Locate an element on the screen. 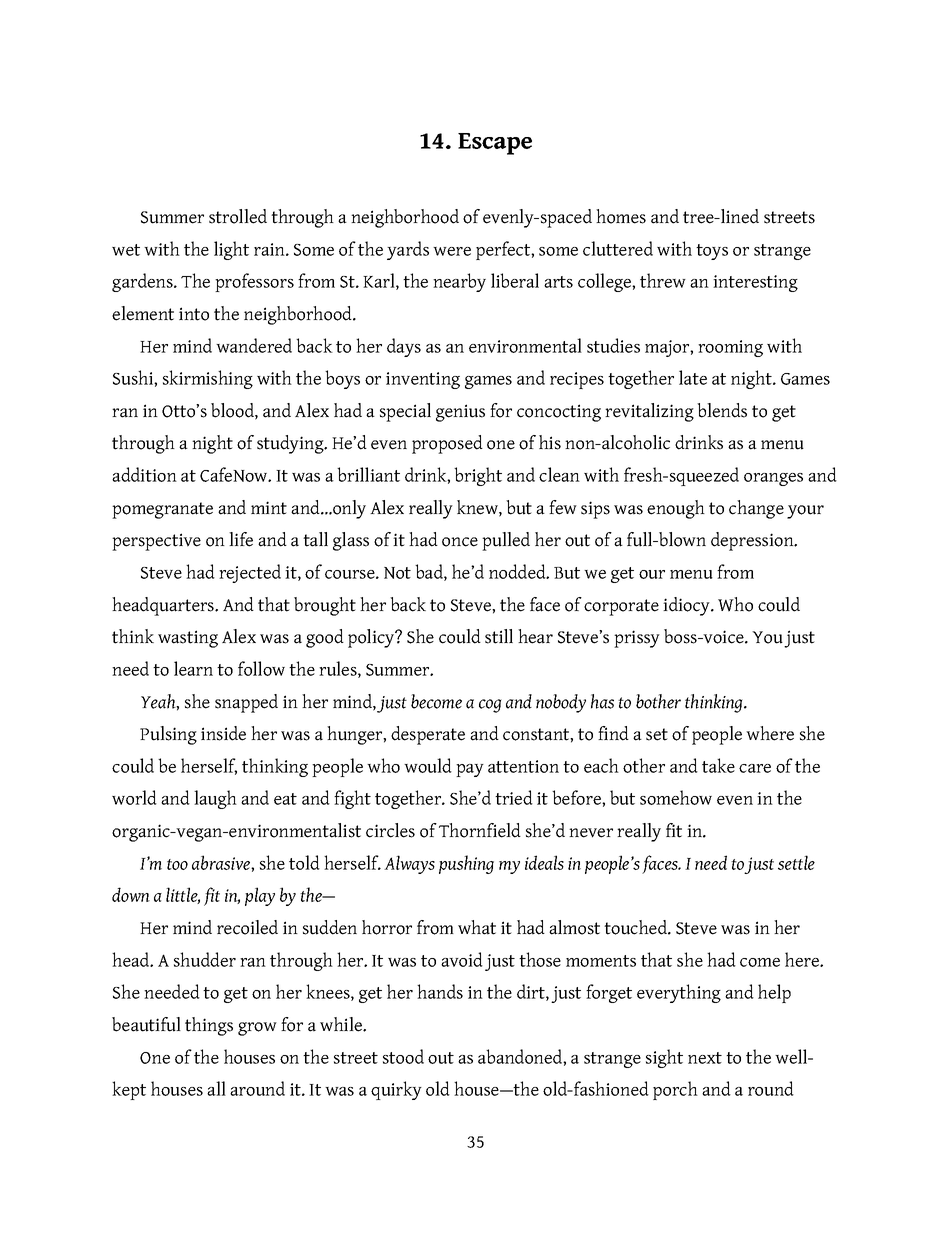 Image resolution: width=952 pixels, height=1233 pixels. stood is located at coordinates (403, 1056).
